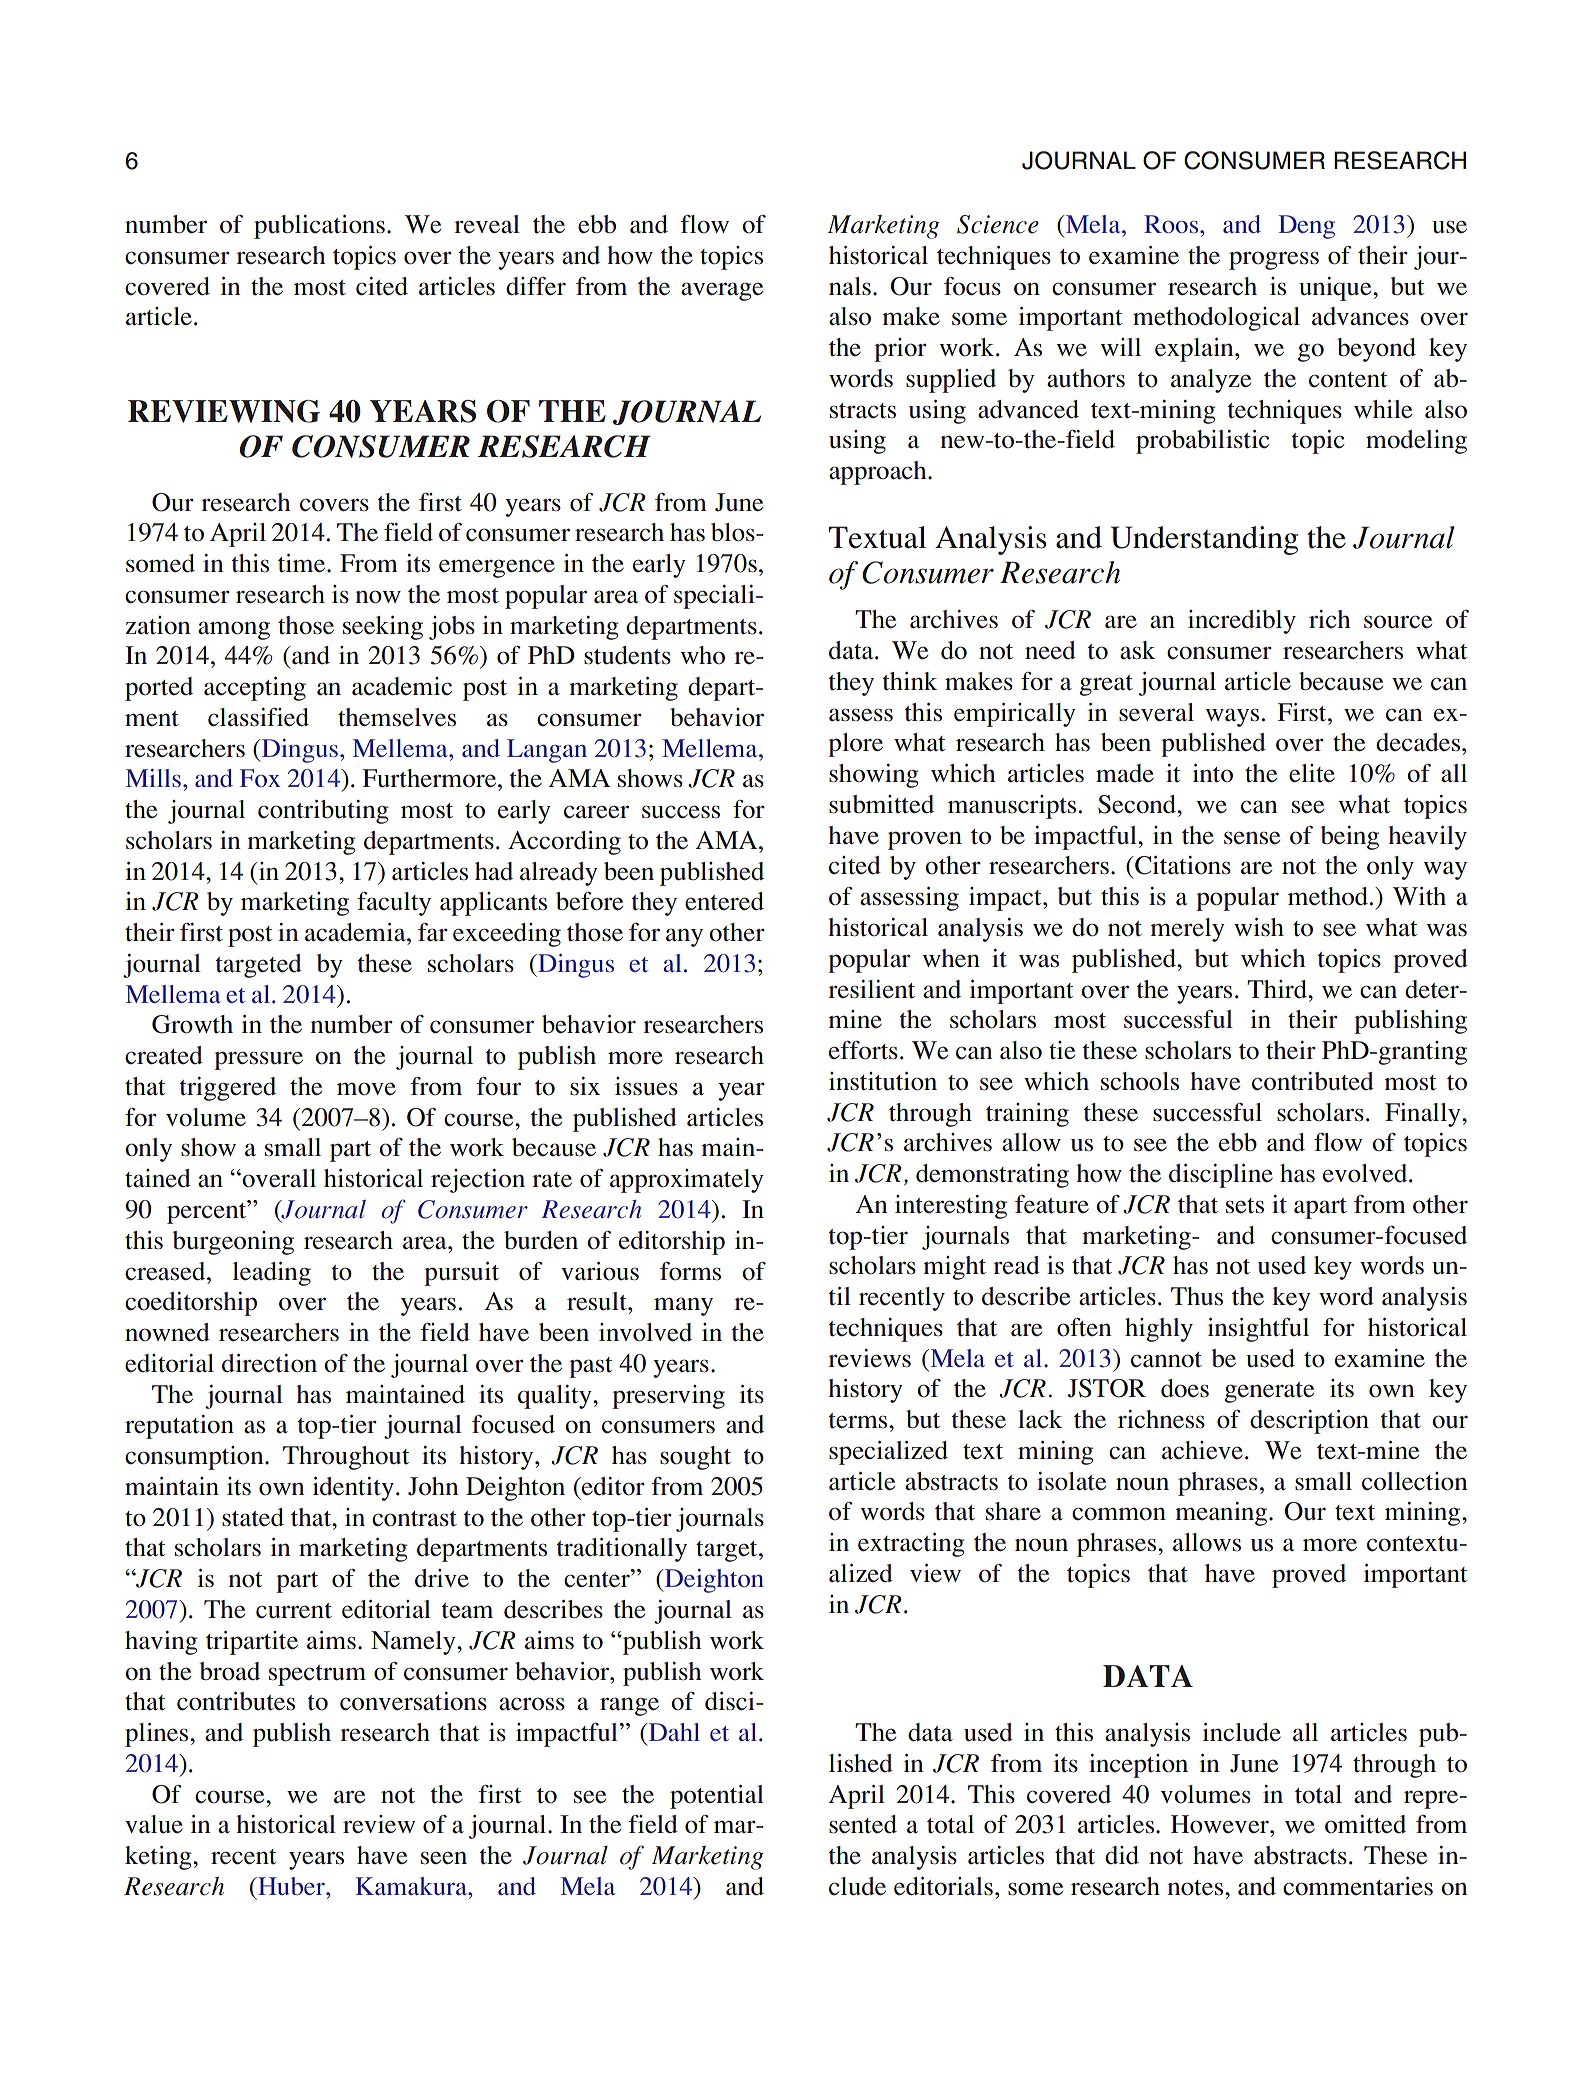  I want to click on incredibly, so click(1242, 622).
